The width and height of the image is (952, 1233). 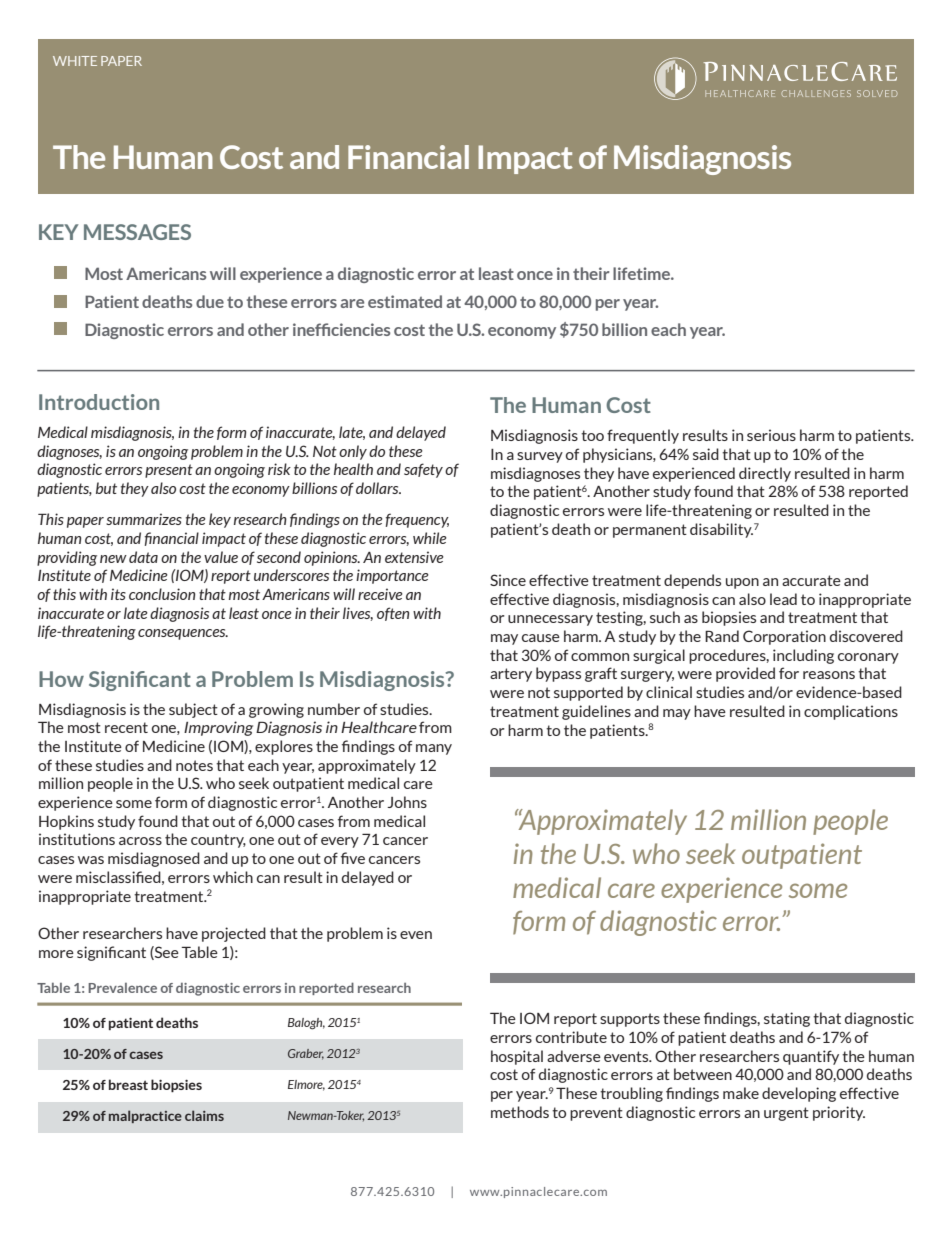 I want to click on hospital, so click(x=517, y=1057).
